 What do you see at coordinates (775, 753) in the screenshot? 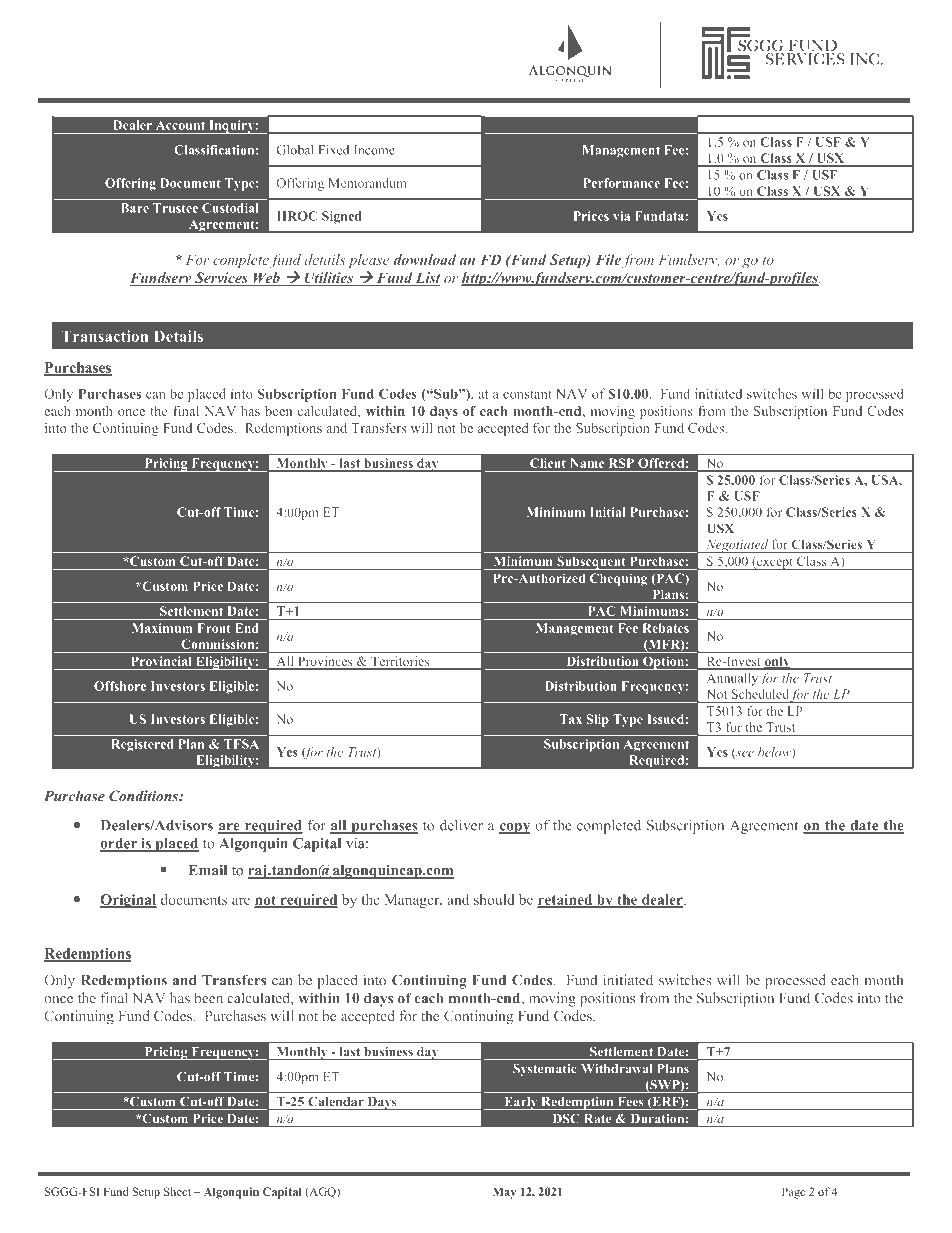
I see `below` at bounding box center [775, 753].
